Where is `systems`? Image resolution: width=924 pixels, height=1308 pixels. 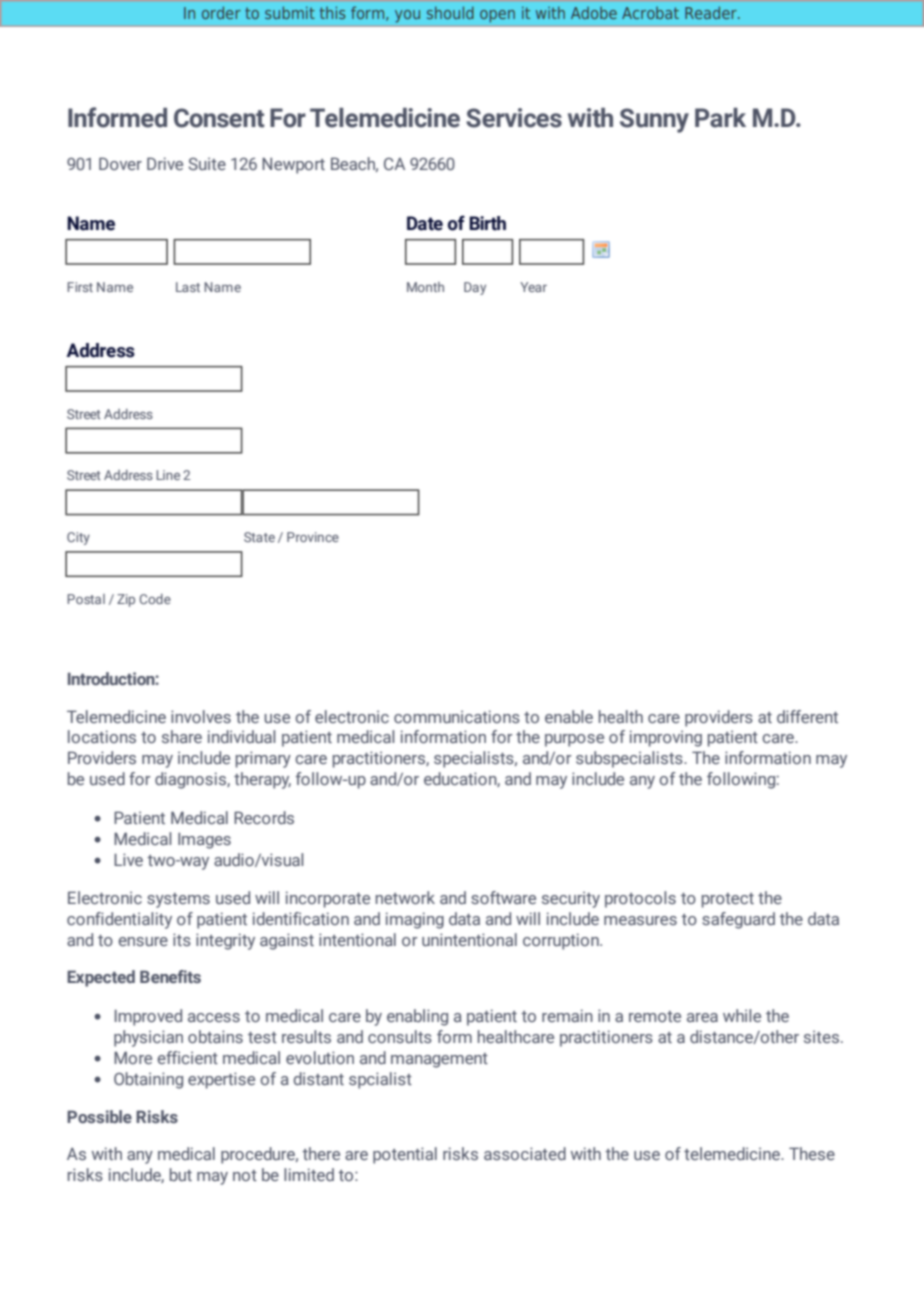 systems is located at coordinates (178, 900).
